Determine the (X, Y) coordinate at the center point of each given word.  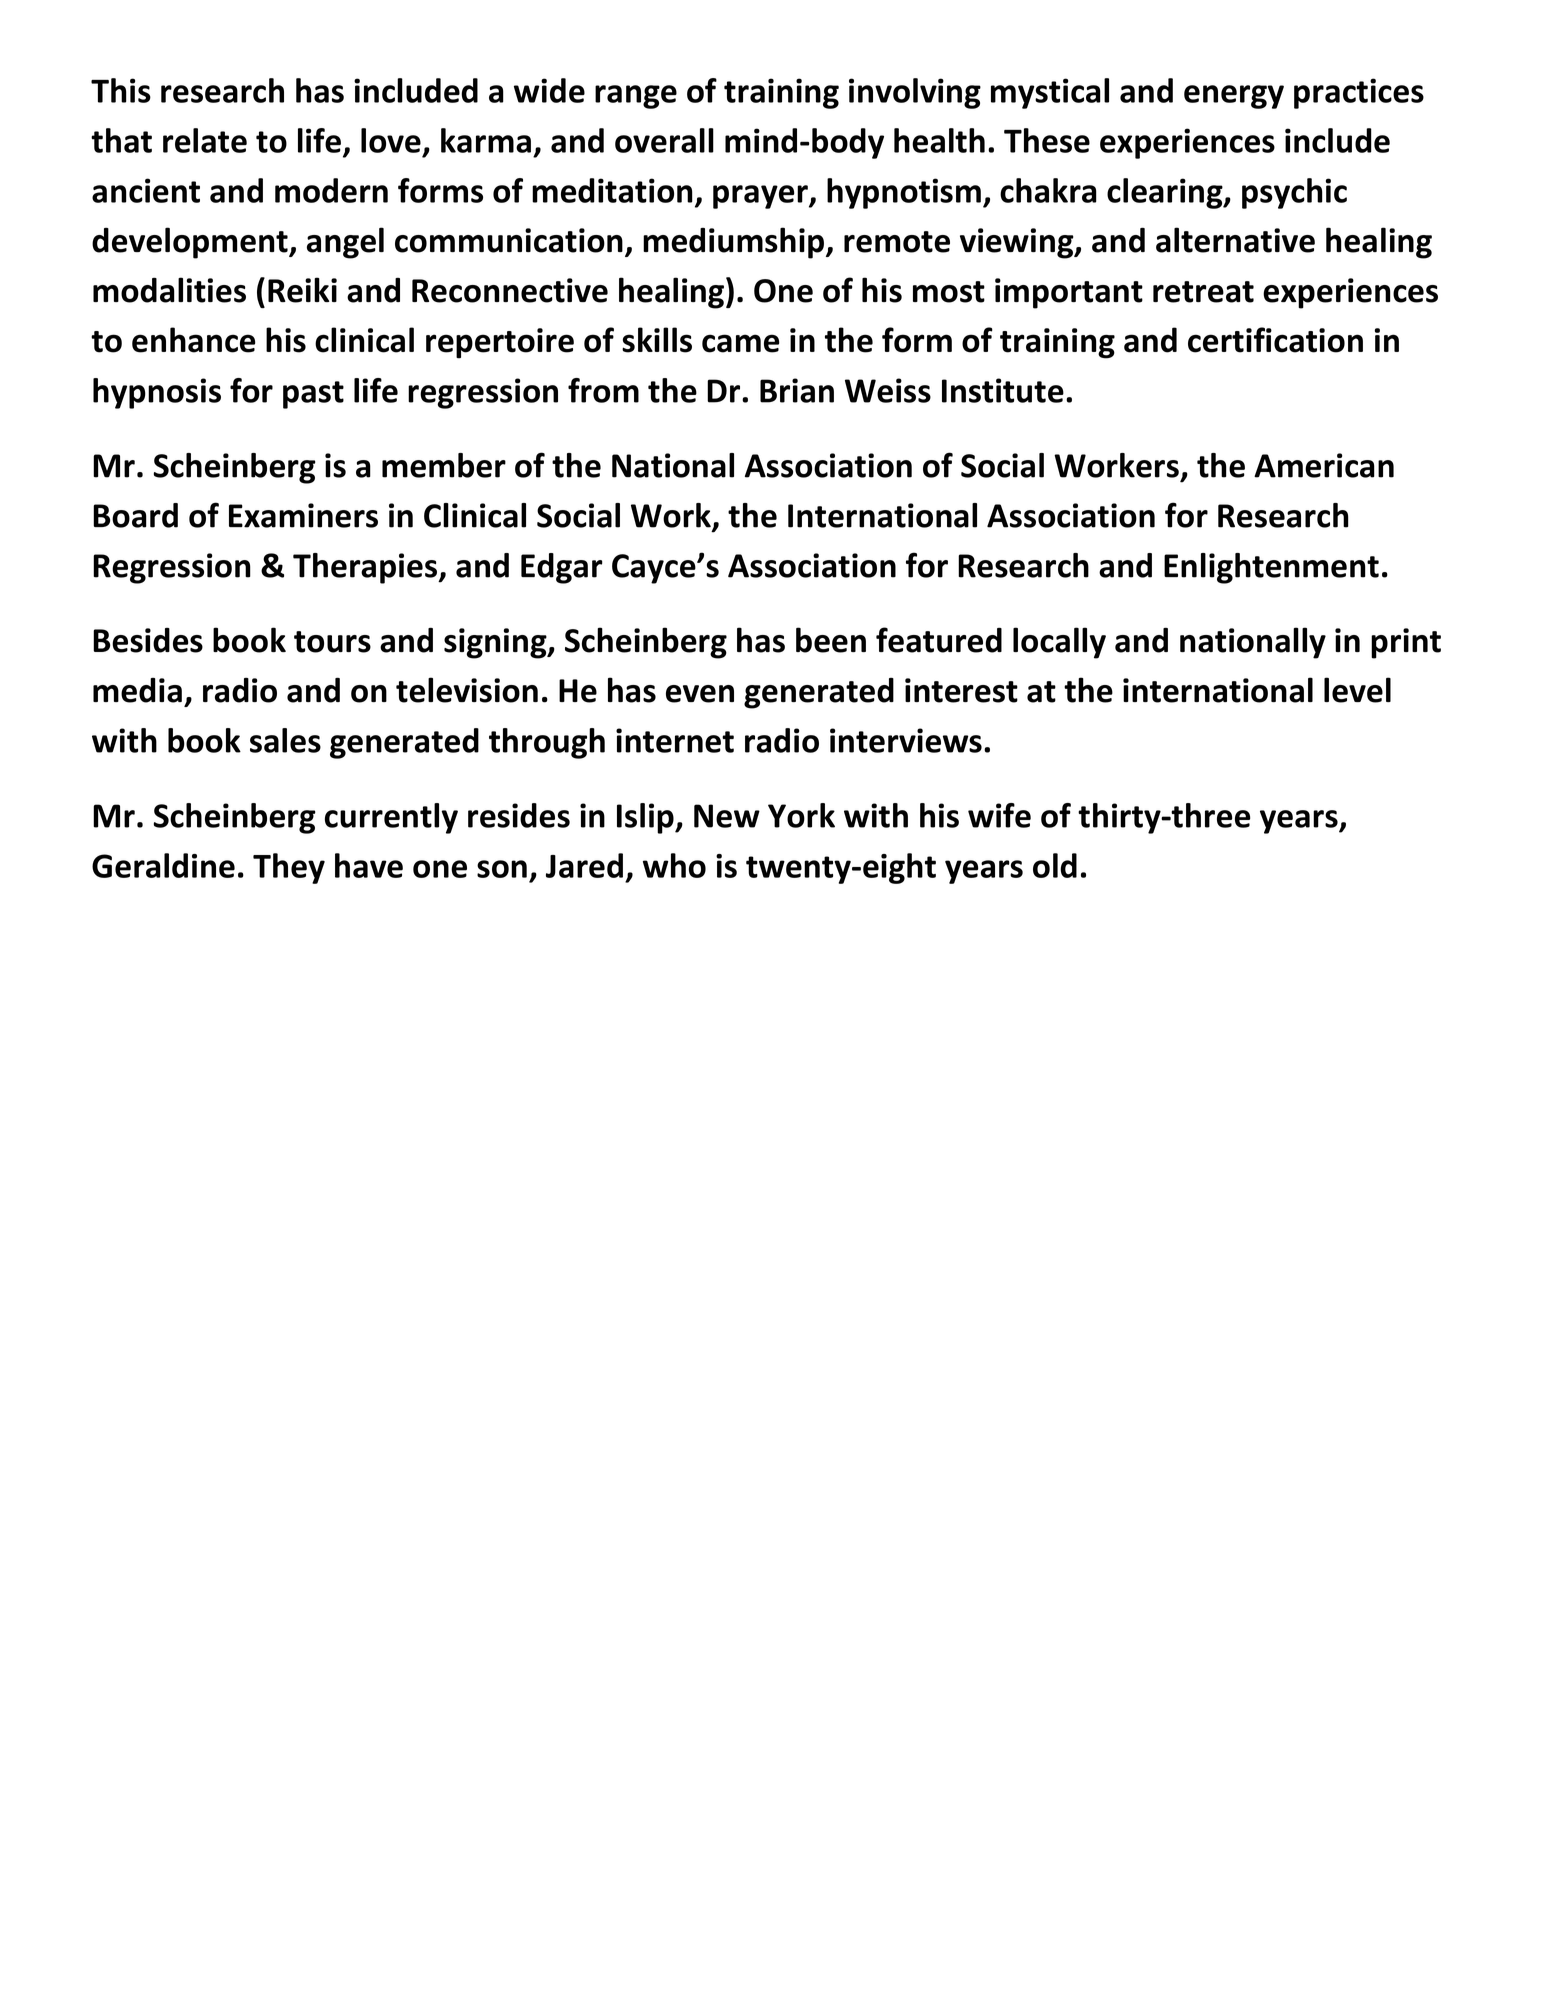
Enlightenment (1271, 568)
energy (1234, 97)
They (289, 868)
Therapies (366, 568)
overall (664, 140)
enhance (193, 340)
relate (205, 140)
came (740, 343)
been (831, 640)
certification (1275, 340)
